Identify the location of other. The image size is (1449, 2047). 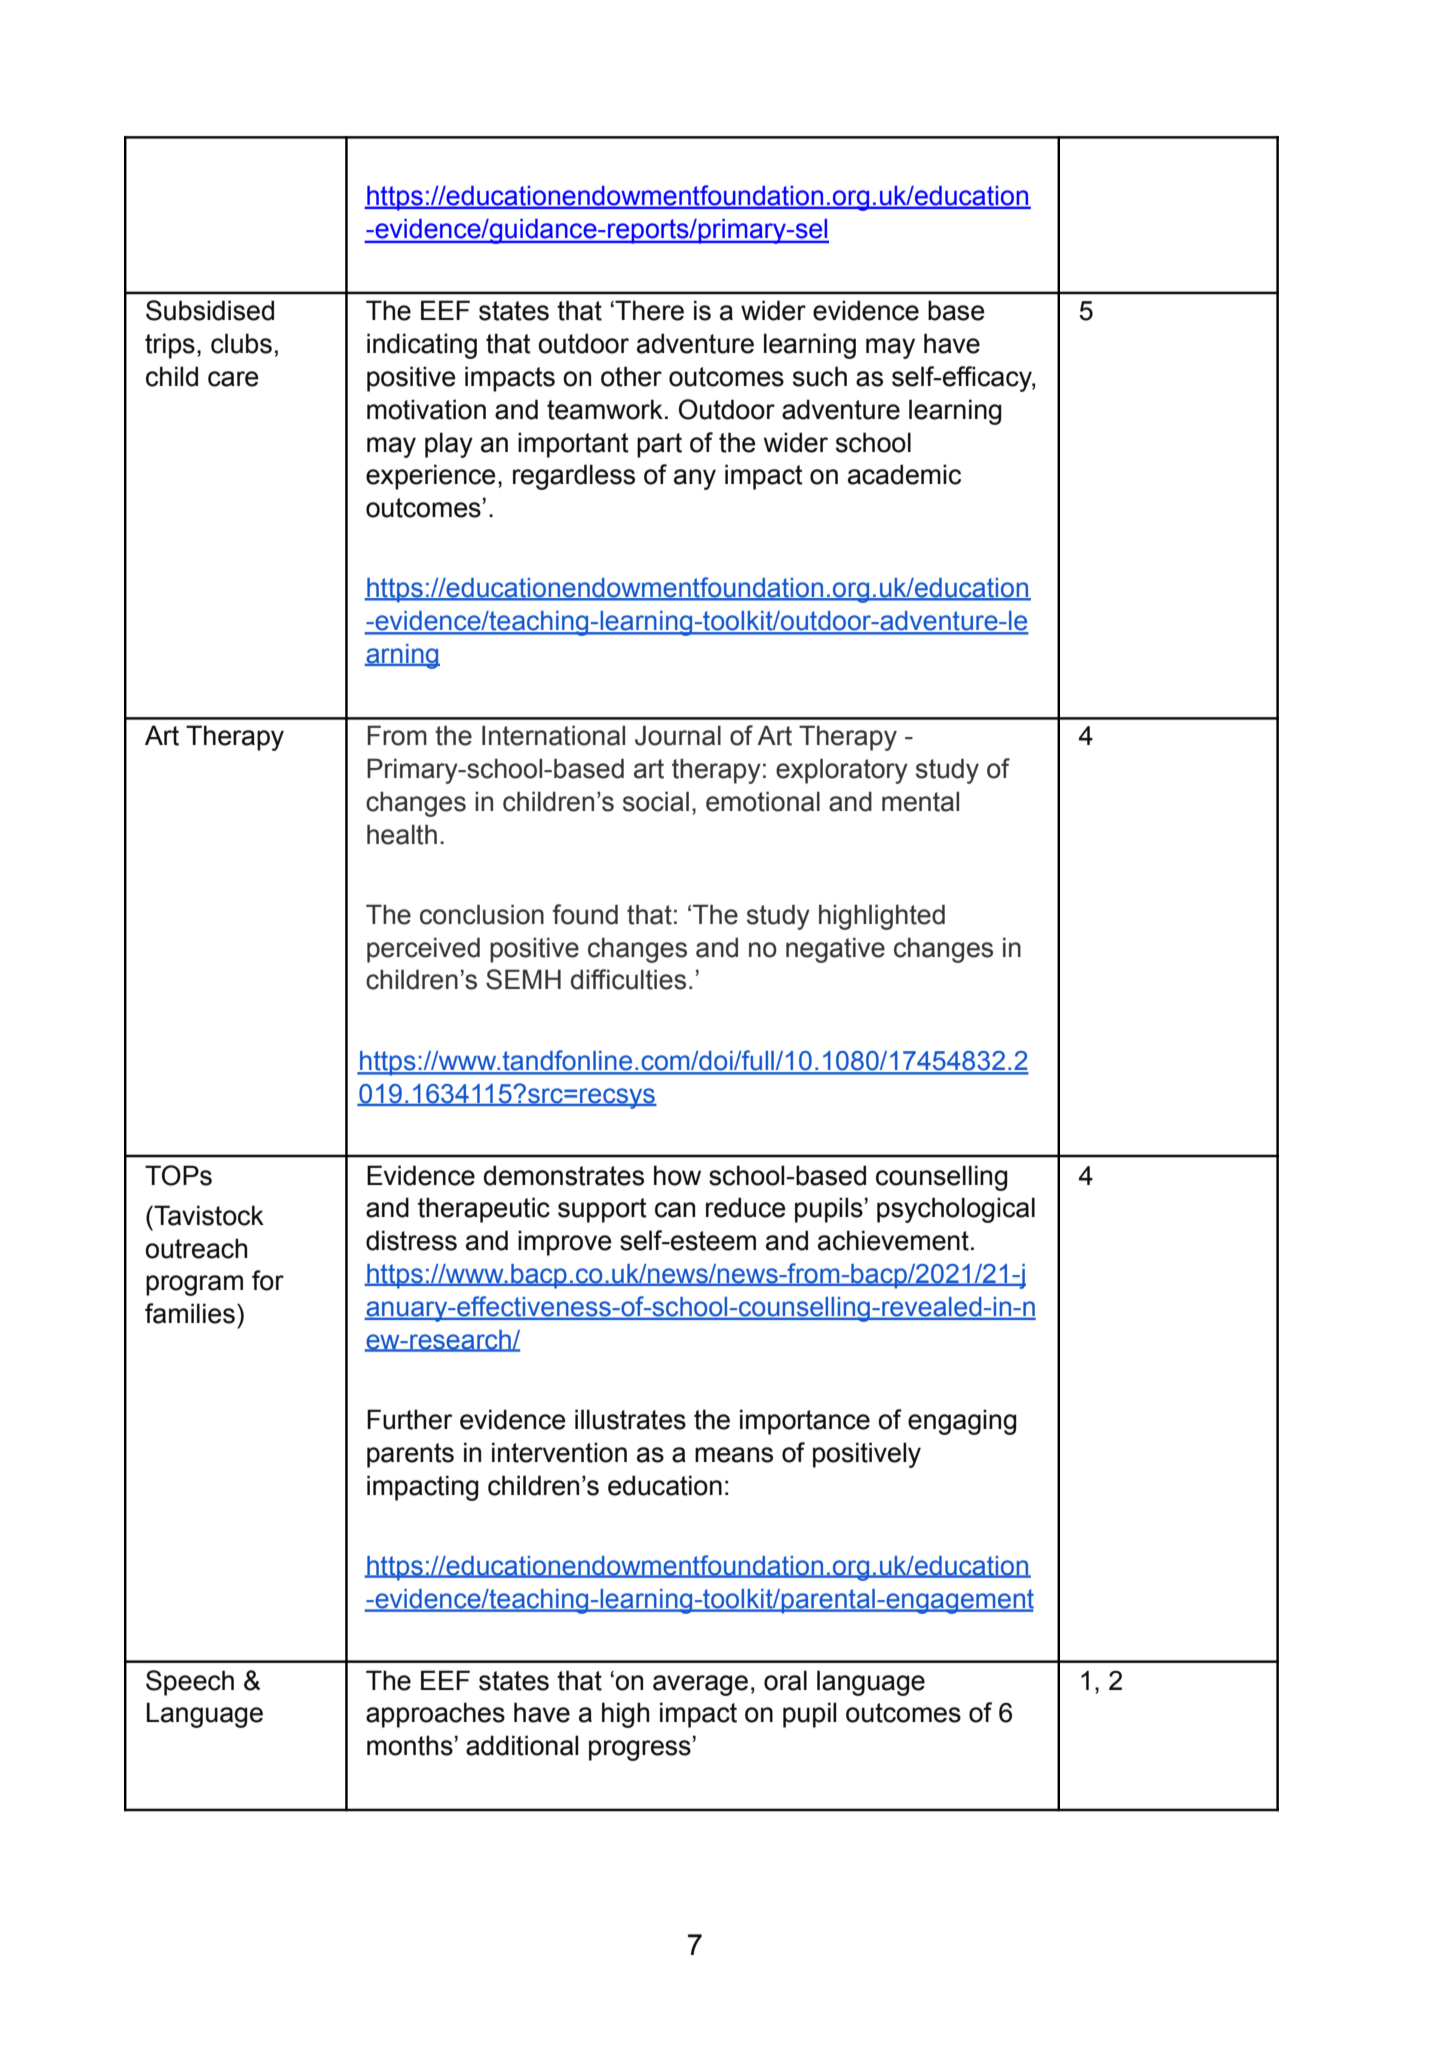
(631, 376).
